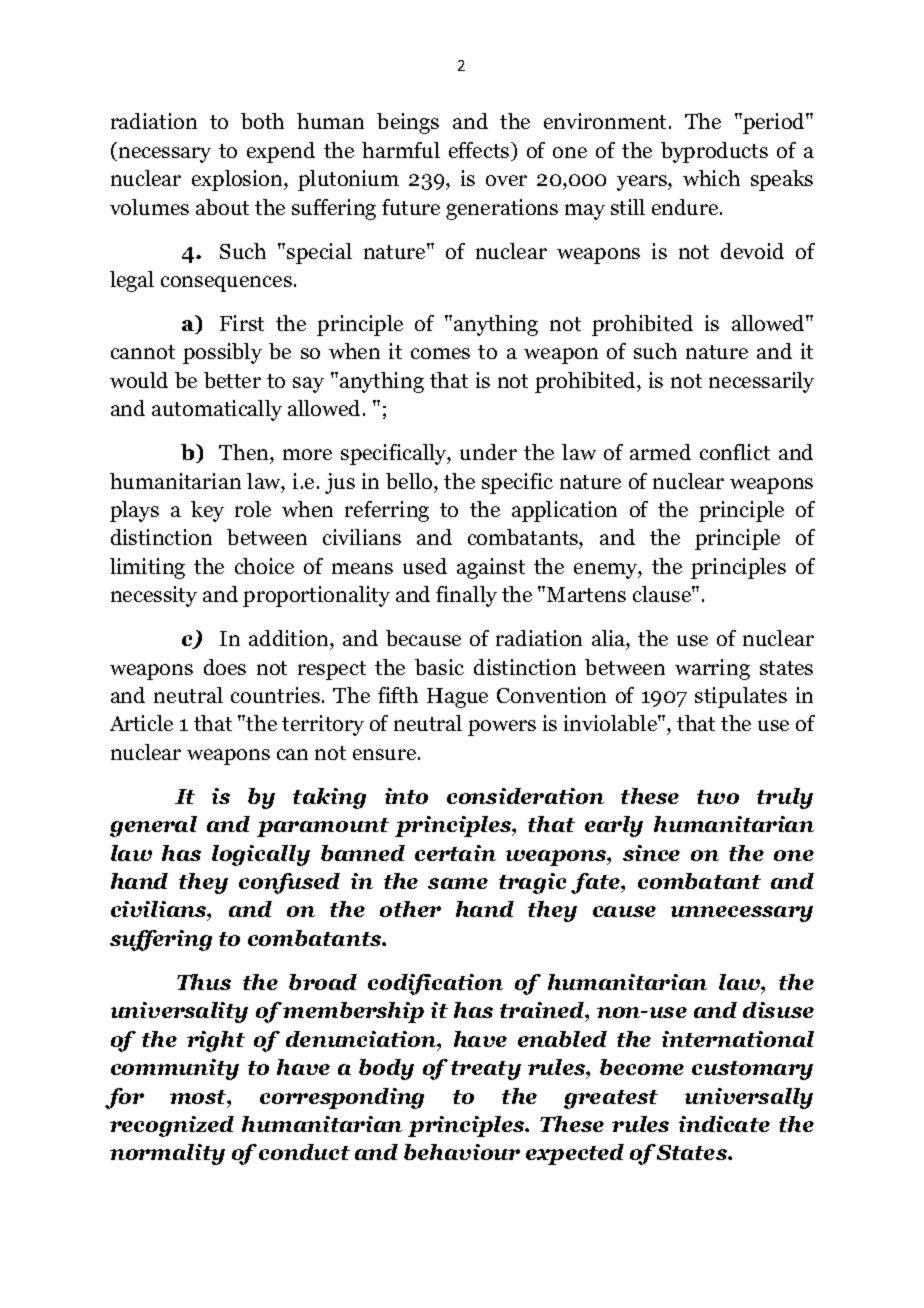  I want to click on key, so click(207, 511).
